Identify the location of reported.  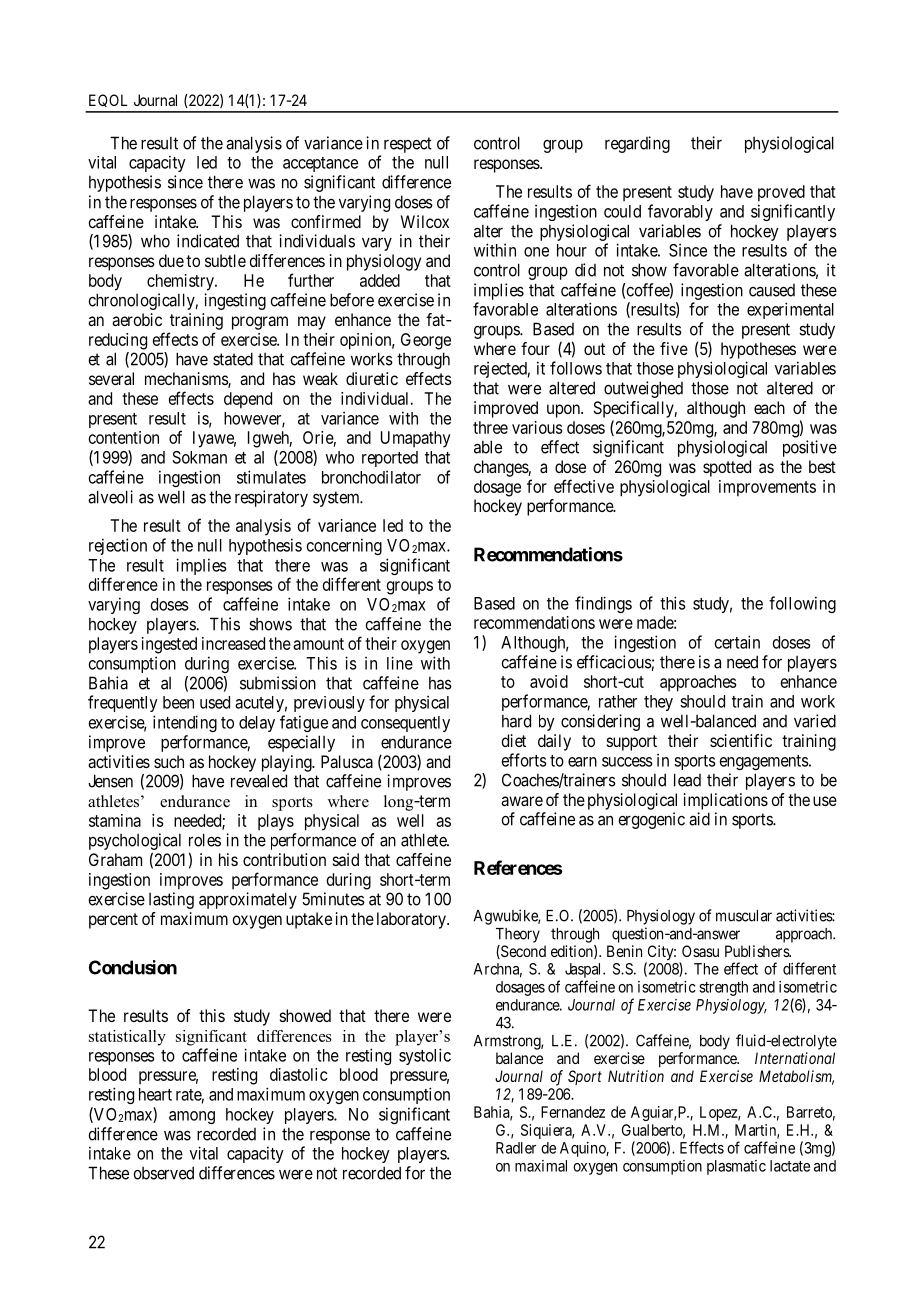
(390, 459).
